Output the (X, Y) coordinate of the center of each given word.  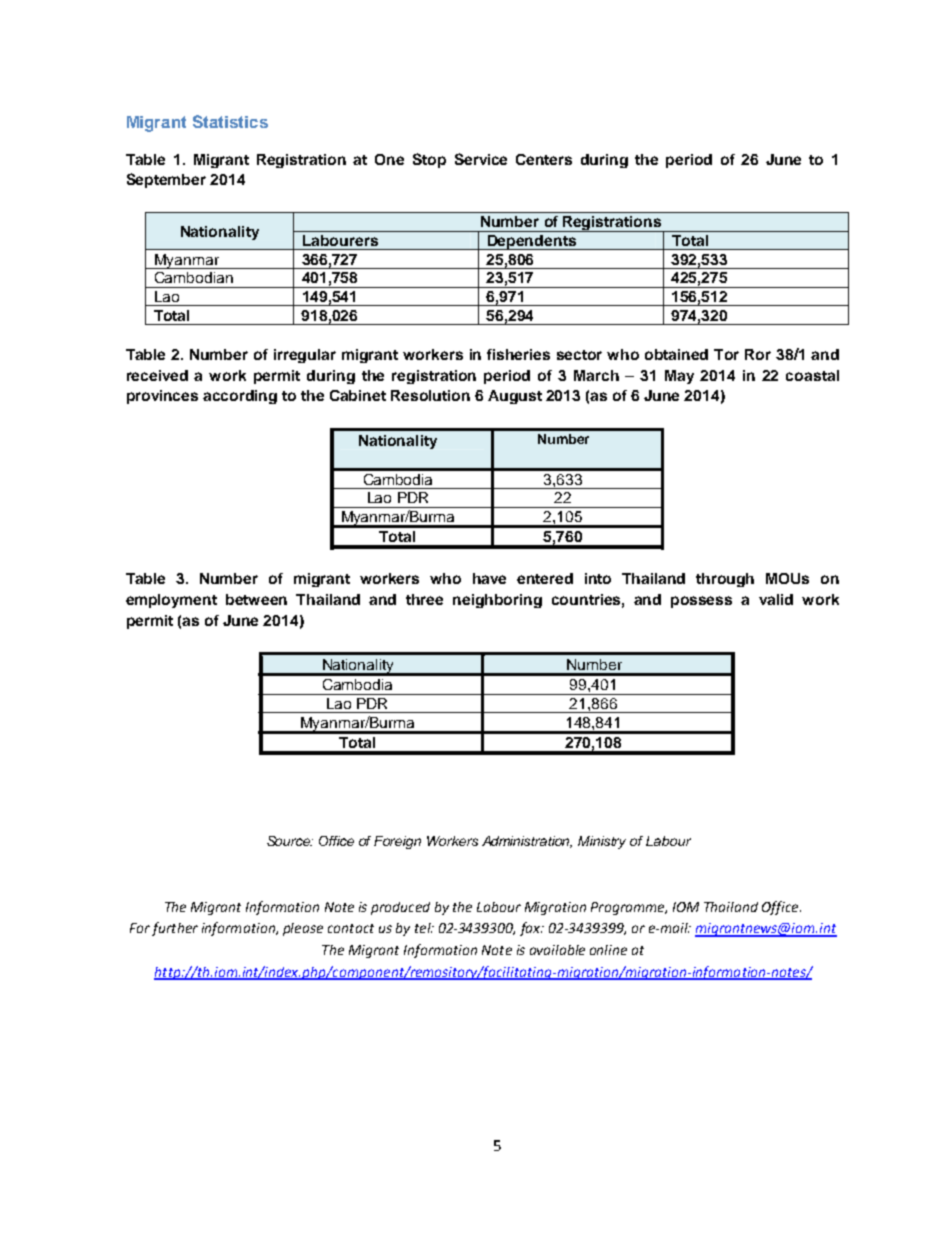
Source (290, 841)
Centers (544, 159)
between (256, 599)
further (175, 929)
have (489, 578)
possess (701, 602)
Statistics (230, 121)
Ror (758, 354)
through (725, 580)
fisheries (518, 354)
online (608, 950)
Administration (527, 842)
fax (531, 929)
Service (481, 159)
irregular (305, 356)
